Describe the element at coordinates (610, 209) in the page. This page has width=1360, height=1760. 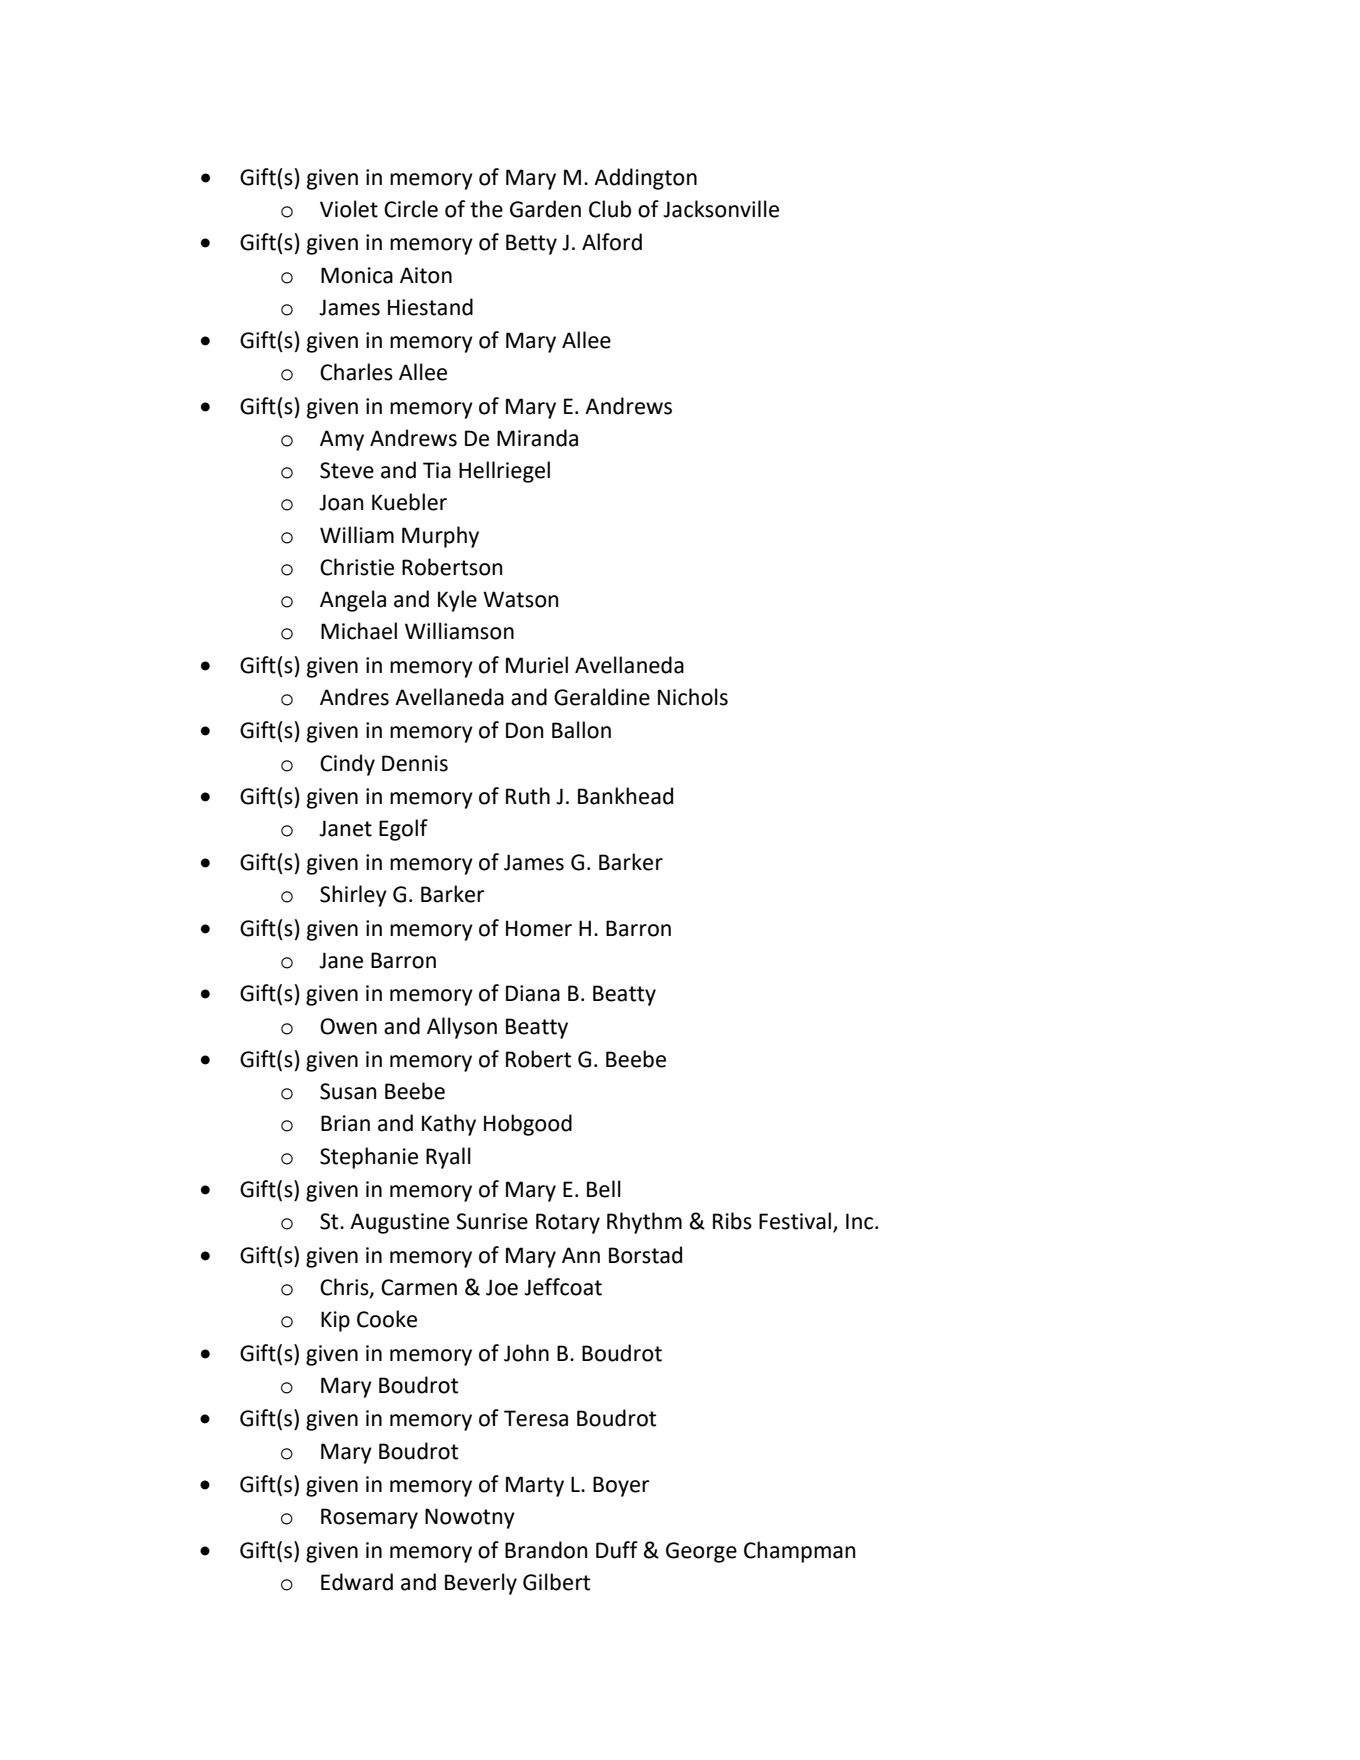
I see `Club` at that location.
